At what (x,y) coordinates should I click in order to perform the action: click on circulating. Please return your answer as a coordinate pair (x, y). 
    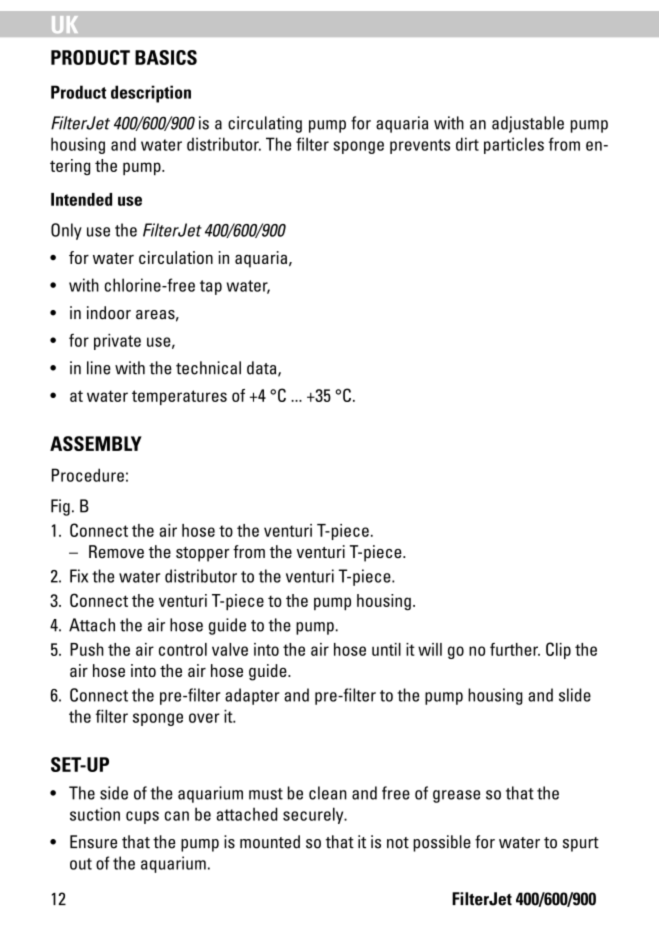
    Looking at the image, I should click on (265, 124).
